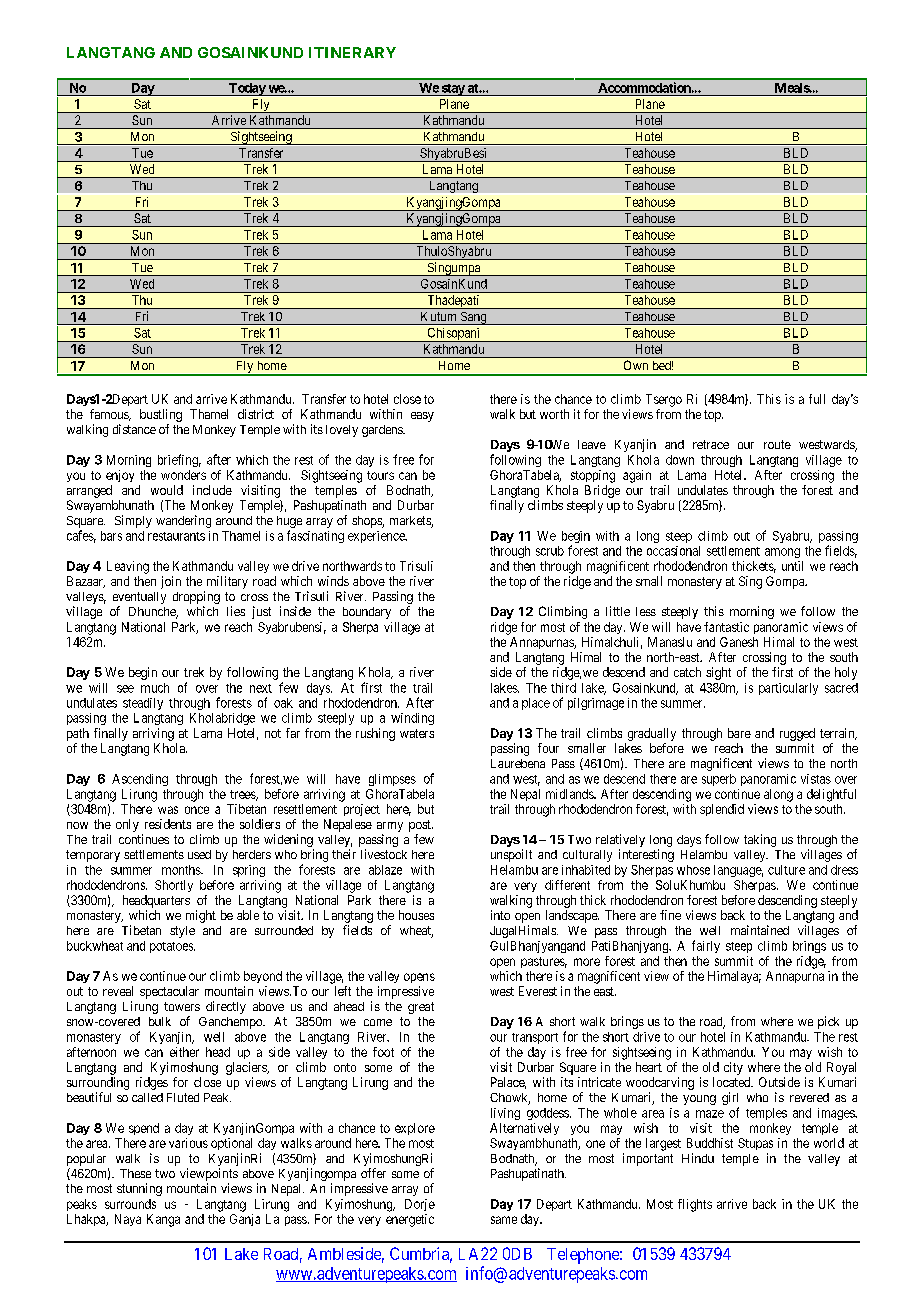  What do you see at coordinates (168, 810) in the page?
I see `was` at bounding box center [168, 810].
